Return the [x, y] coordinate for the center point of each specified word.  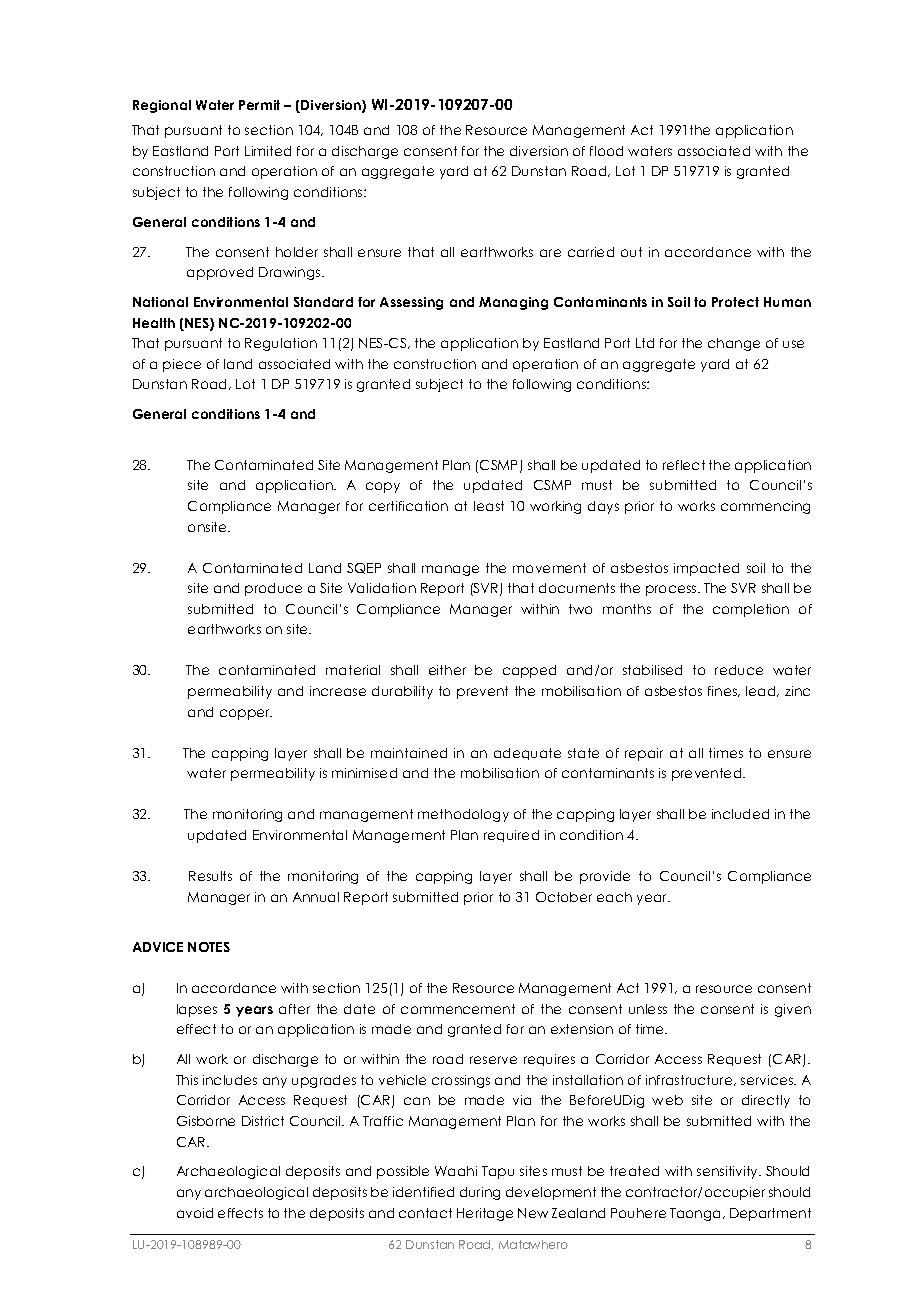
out [631, 252]
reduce [739, 670]
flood [606, 151]
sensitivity [729, 1172]
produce [273, 589]
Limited [268, 151]
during [480, 1193]
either [447, 670]
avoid [195, 1213]
